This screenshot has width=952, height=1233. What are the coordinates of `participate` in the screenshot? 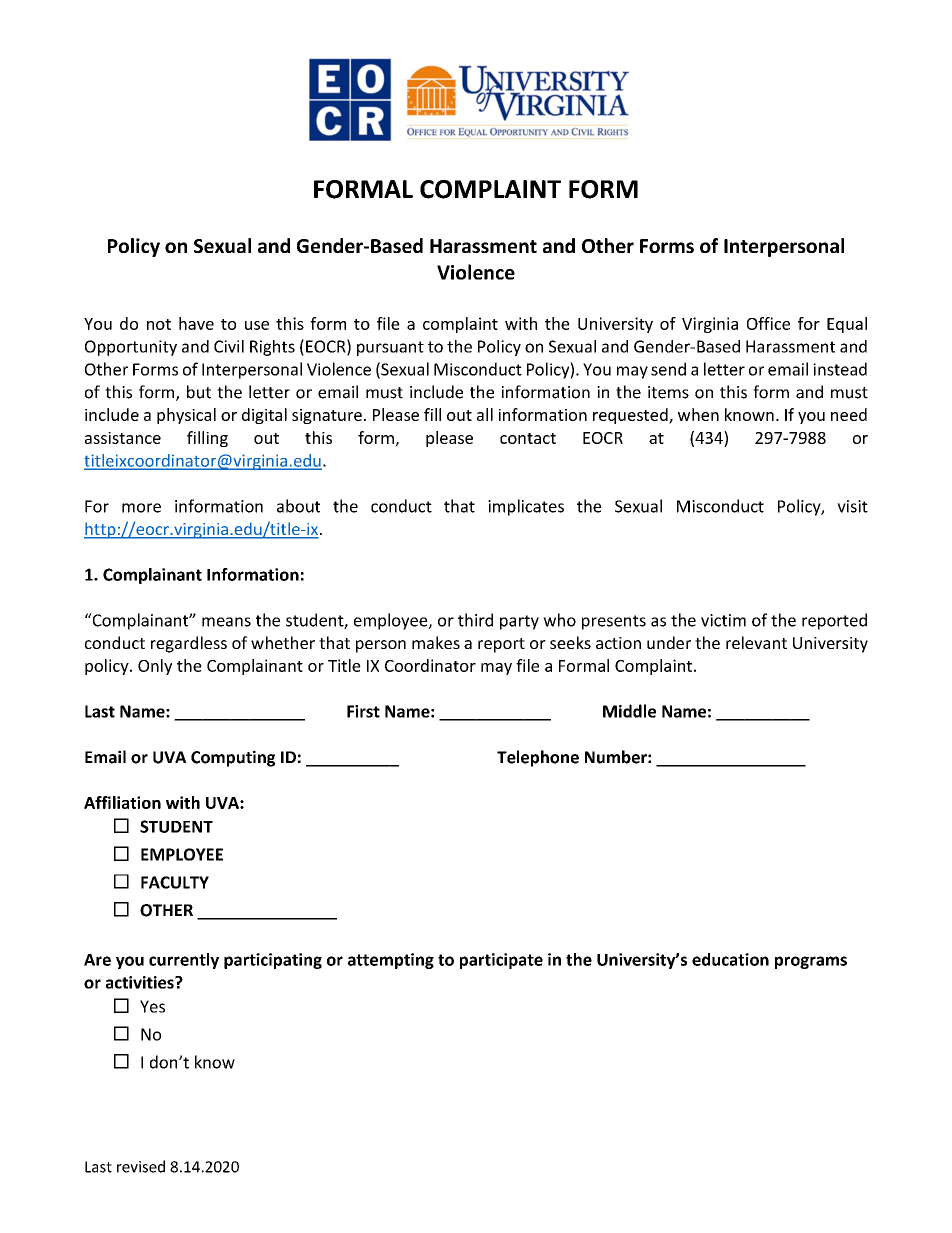 It's located at (501, 961).
